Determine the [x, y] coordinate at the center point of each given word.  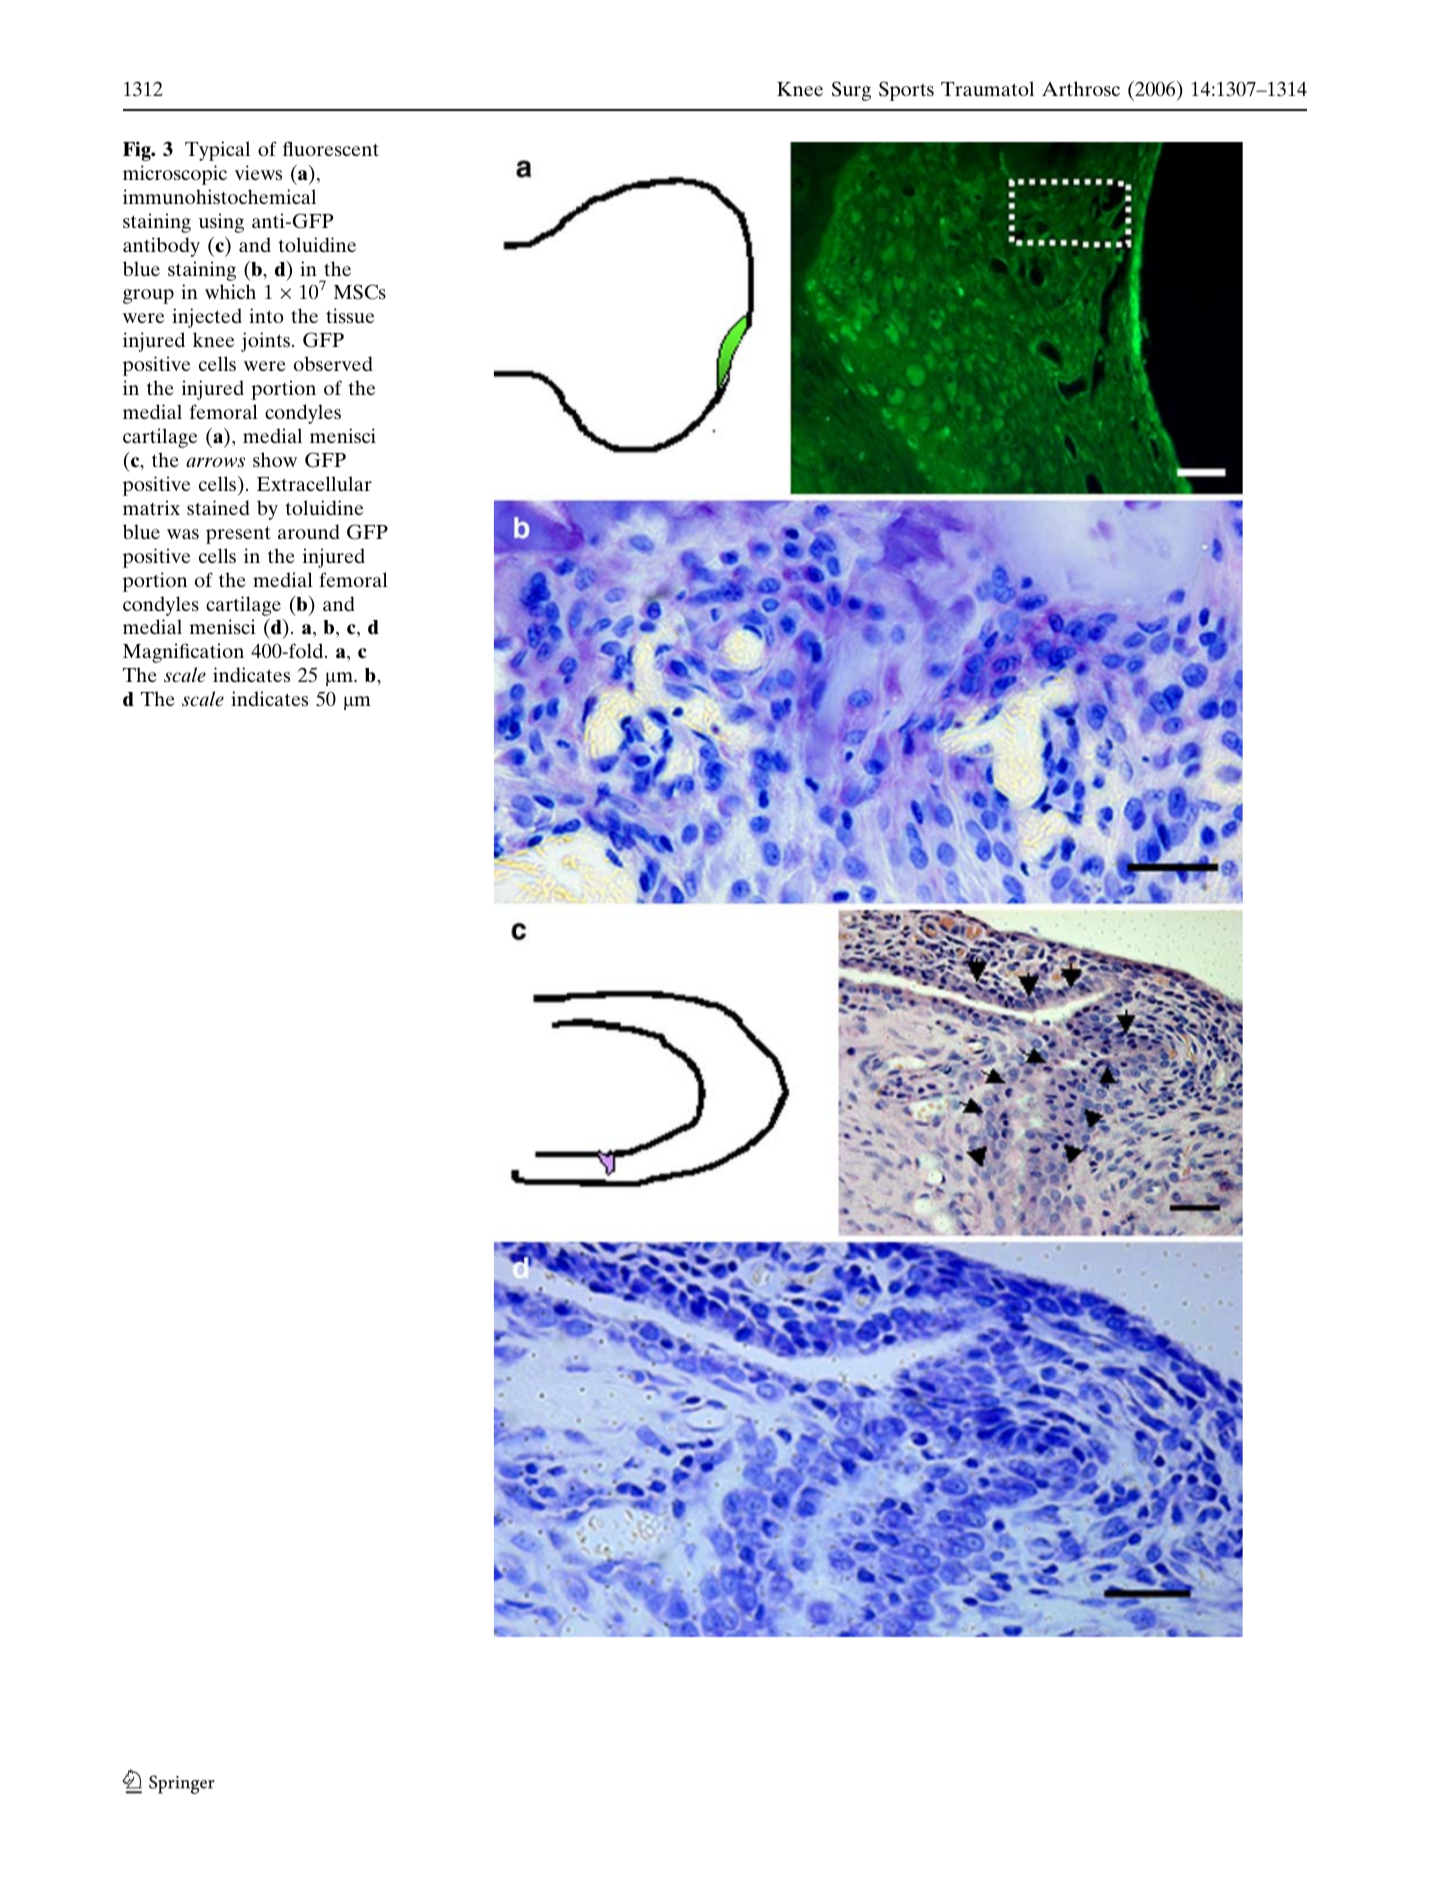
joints [265, 342]
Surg [851, 91]
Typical [217, 151]
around [309, 531]
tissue [350, 315]
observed [333, 363]
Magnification [183, 653]
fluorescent [331, 148]
